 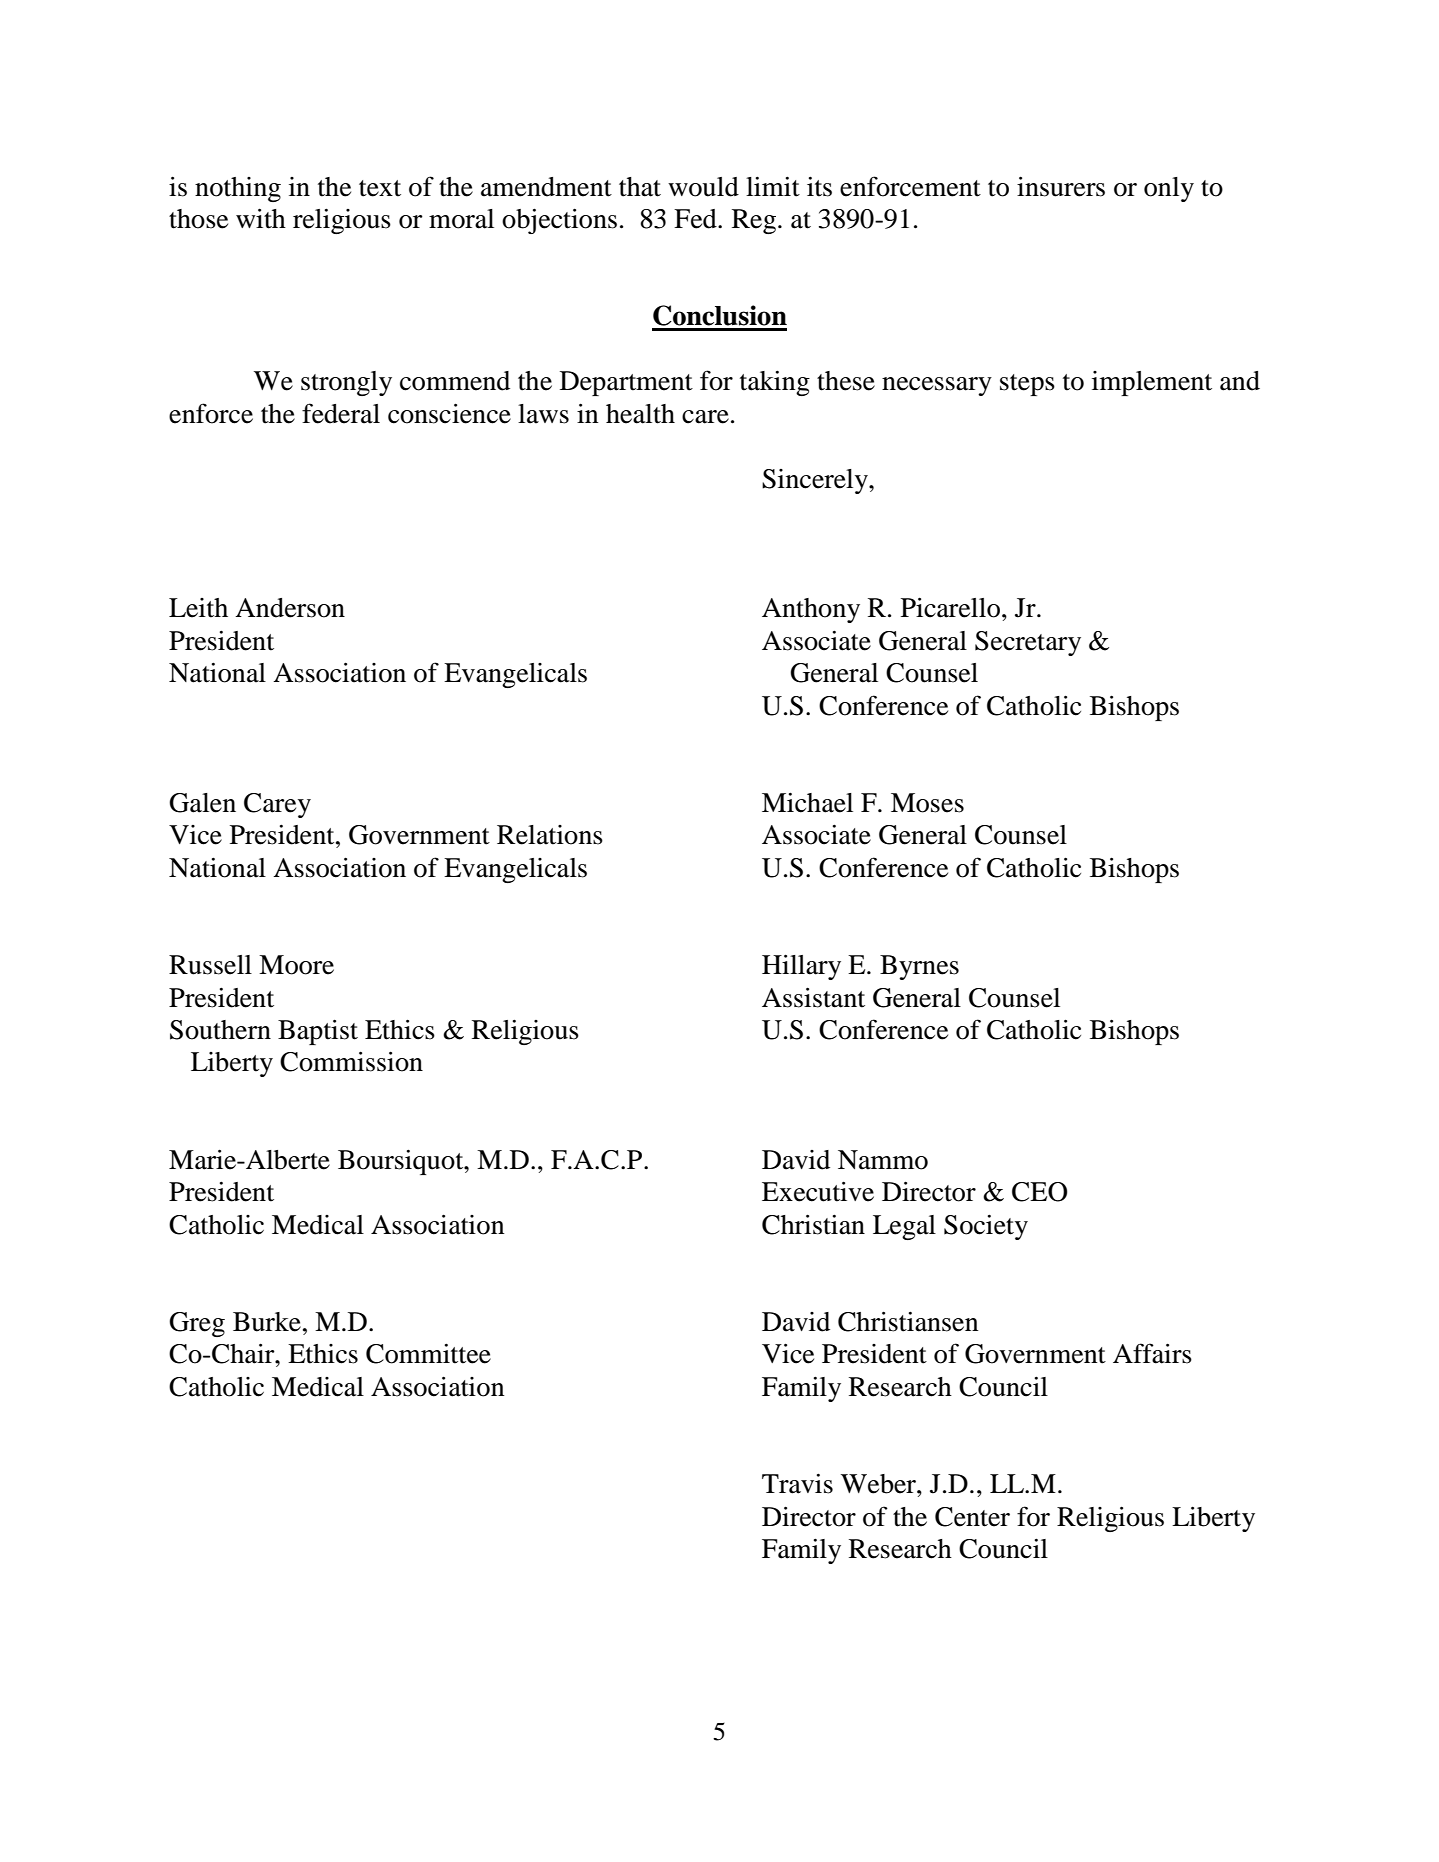 What do you see at coordinates (428, 1353) in the page?
I see `Committee` at bounding box center [428, 1353].
